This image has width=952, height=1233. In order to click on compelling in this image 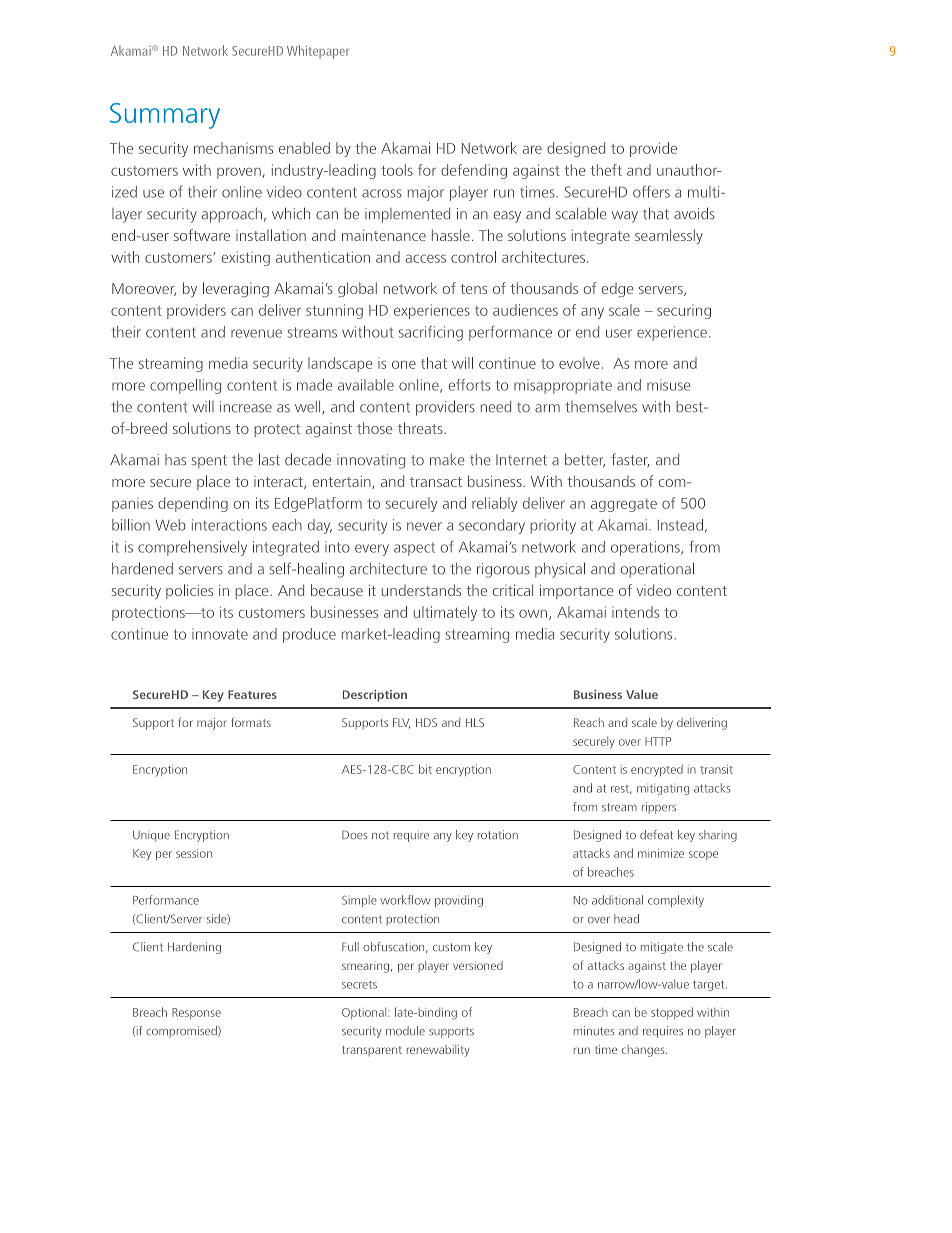, I will do `click(185, 386)`.
